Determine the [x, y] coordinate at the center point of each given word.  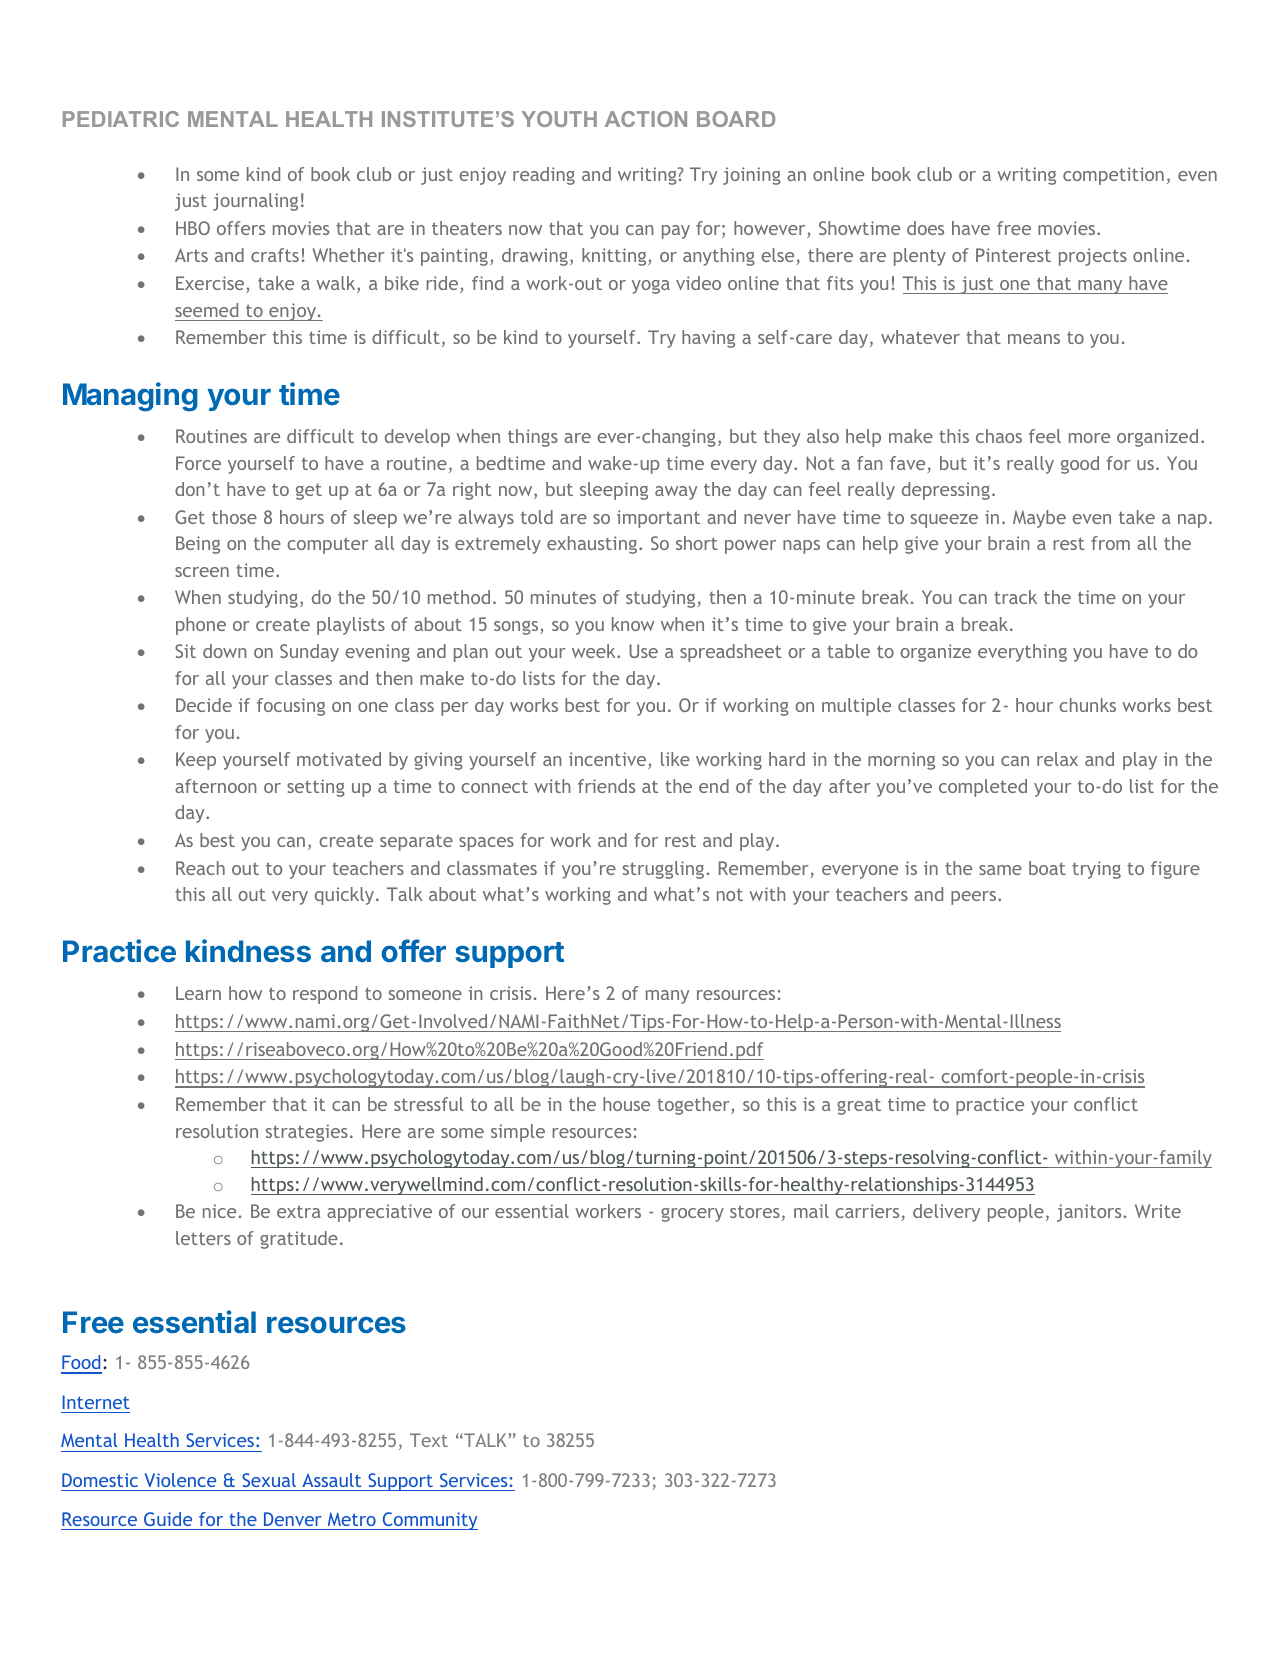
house [626, 1104]
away [676, 493]
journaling [255, 202]
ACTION [646, 119]
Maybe [1039, 519]
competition [1113, 176]
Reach [200, 868]
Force [198, 463]
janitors [1089, 1213]
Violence [180, 1480]
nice [219, 1211]
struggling [663, 870]
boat [1047, 868]
